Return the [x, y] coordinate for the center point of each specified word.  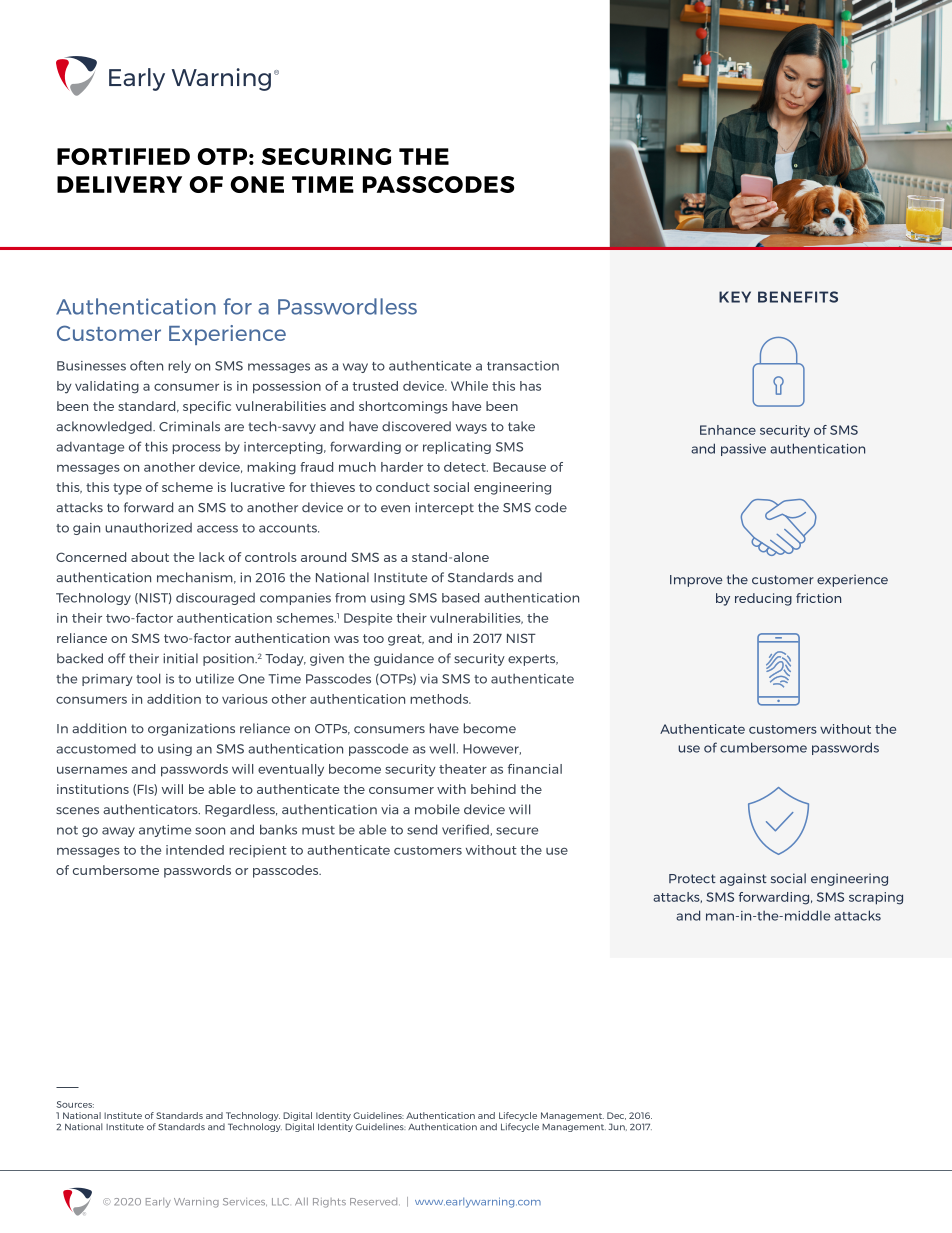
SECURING [326, 156]
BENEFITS [798, 297]
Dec [616, 1116]
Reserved [375, 1202]
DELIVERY [119, 184]
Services [245, 1202]
